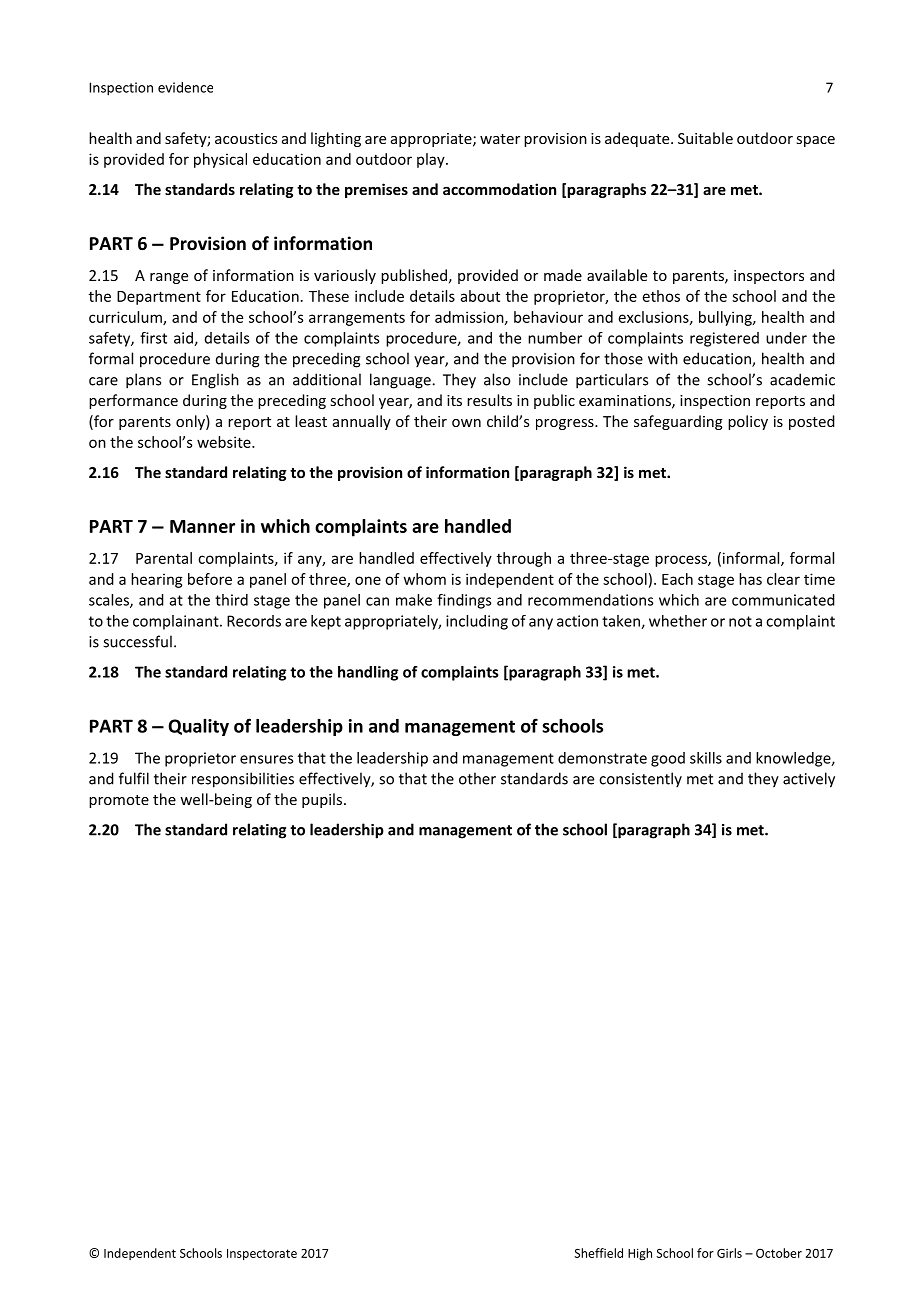  I want to click on including, so click(477, 622).
